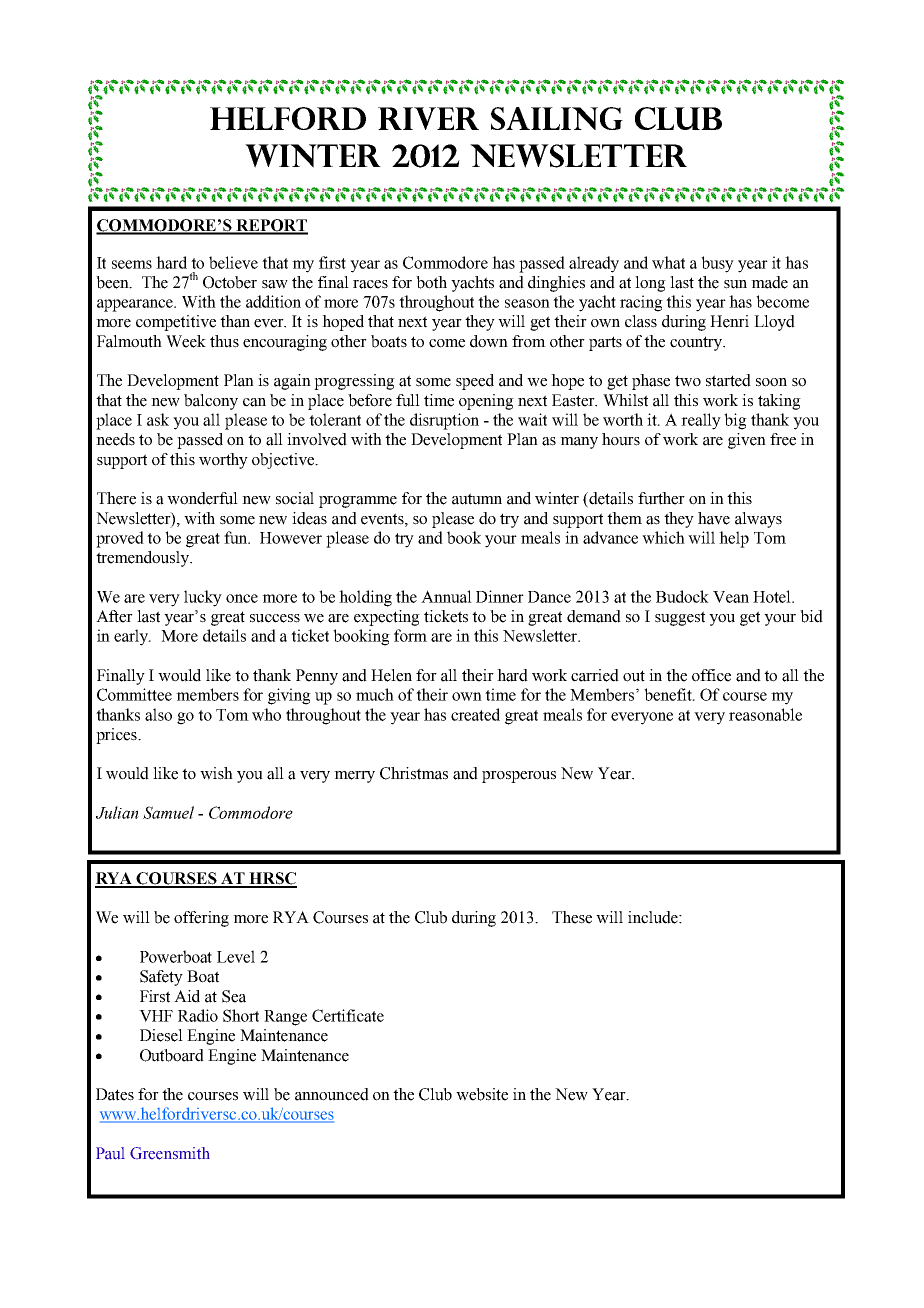 The image size is (924, 1308). I want to click on Dates, so click(115, 1094).
